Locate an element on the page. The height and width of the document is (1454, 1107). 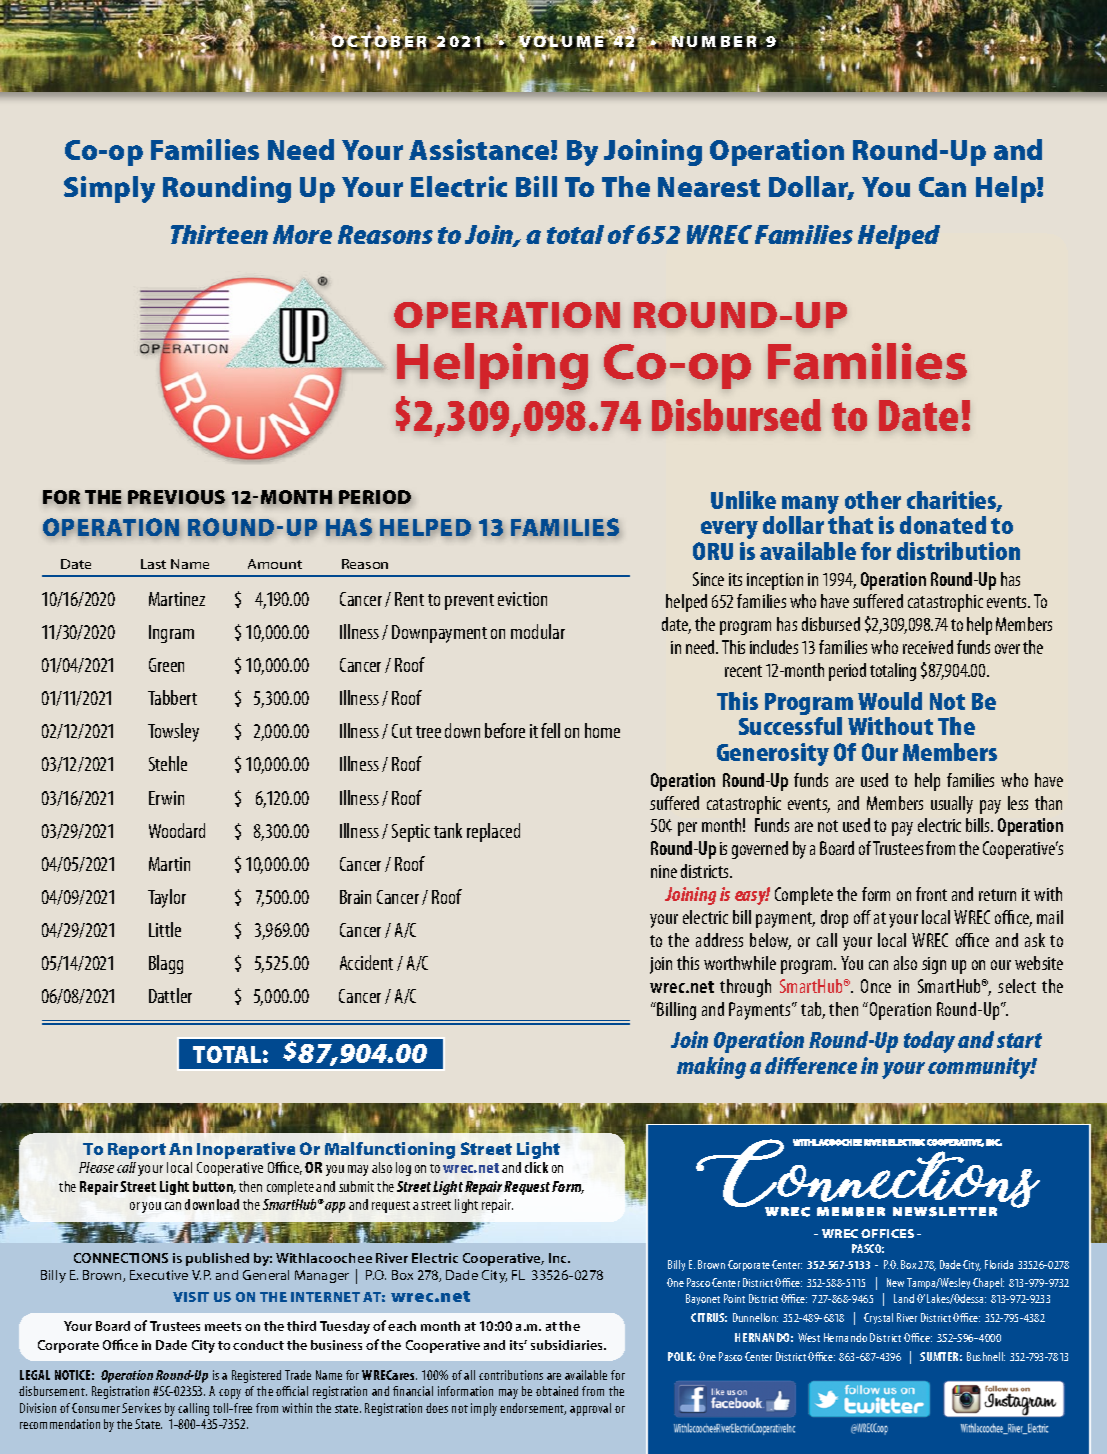
received is located at coordinates (928, 647).
